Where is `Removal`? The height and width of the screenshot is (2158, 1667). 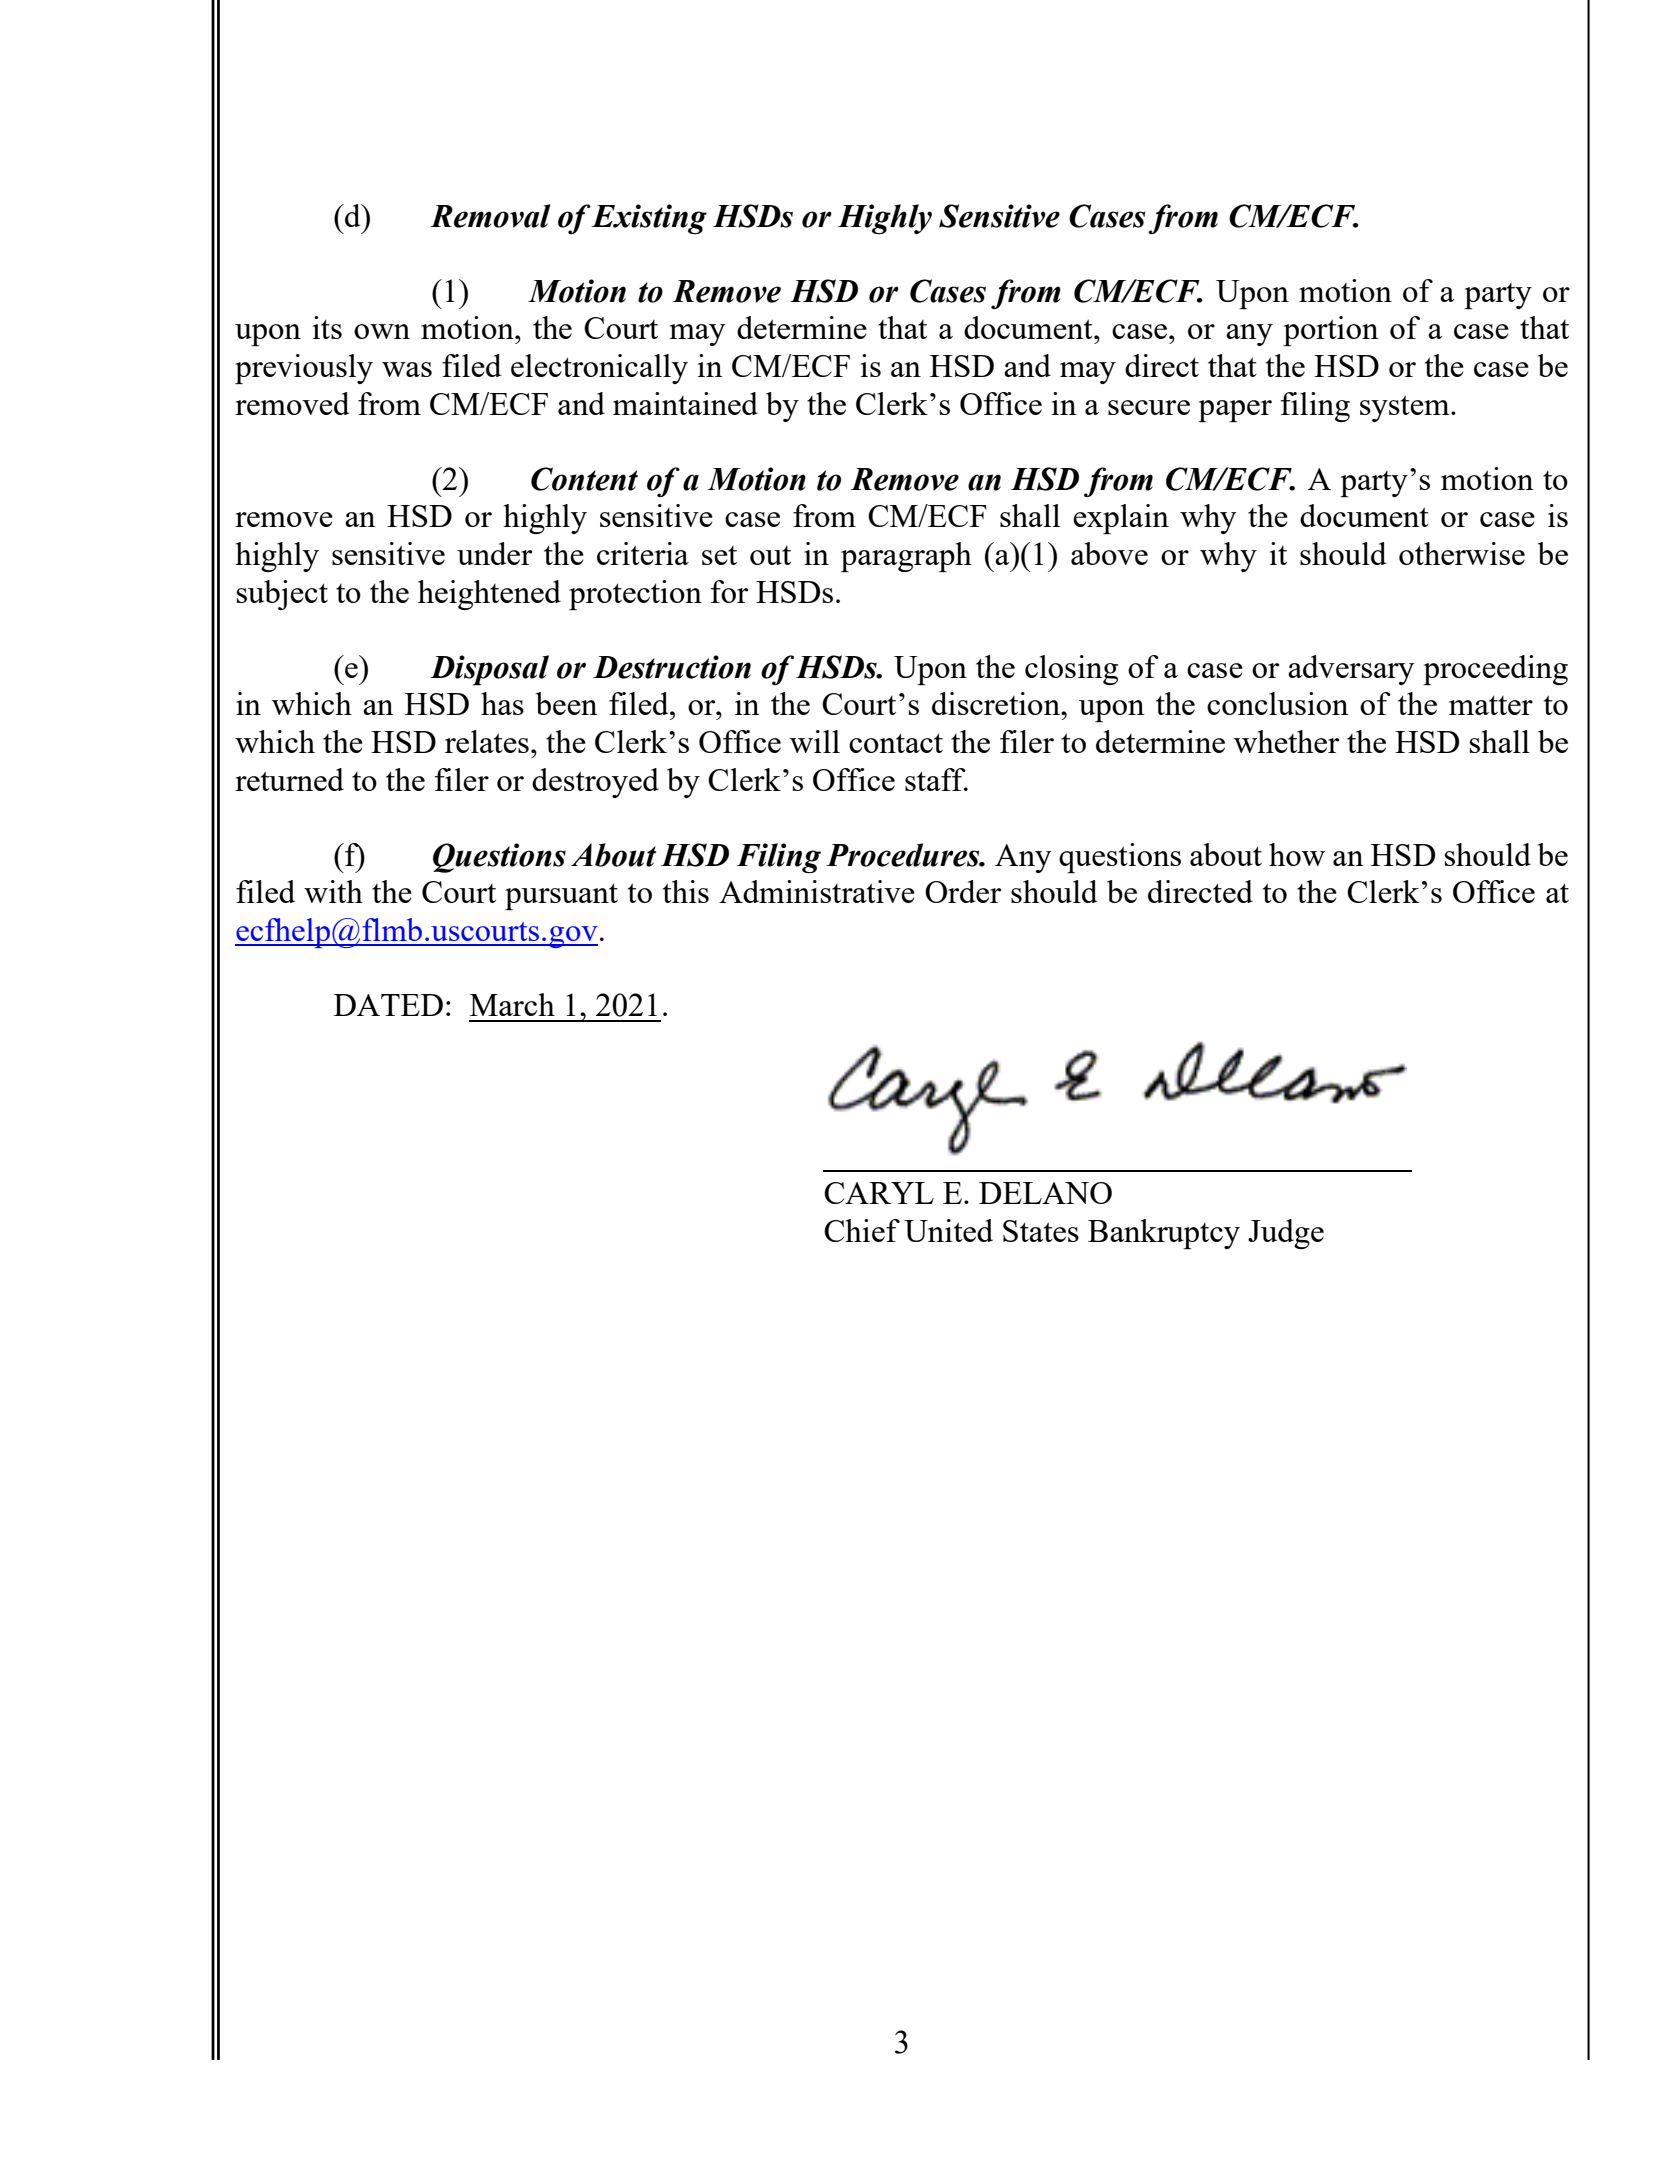 Removal is located at coordinates (490, 216).
